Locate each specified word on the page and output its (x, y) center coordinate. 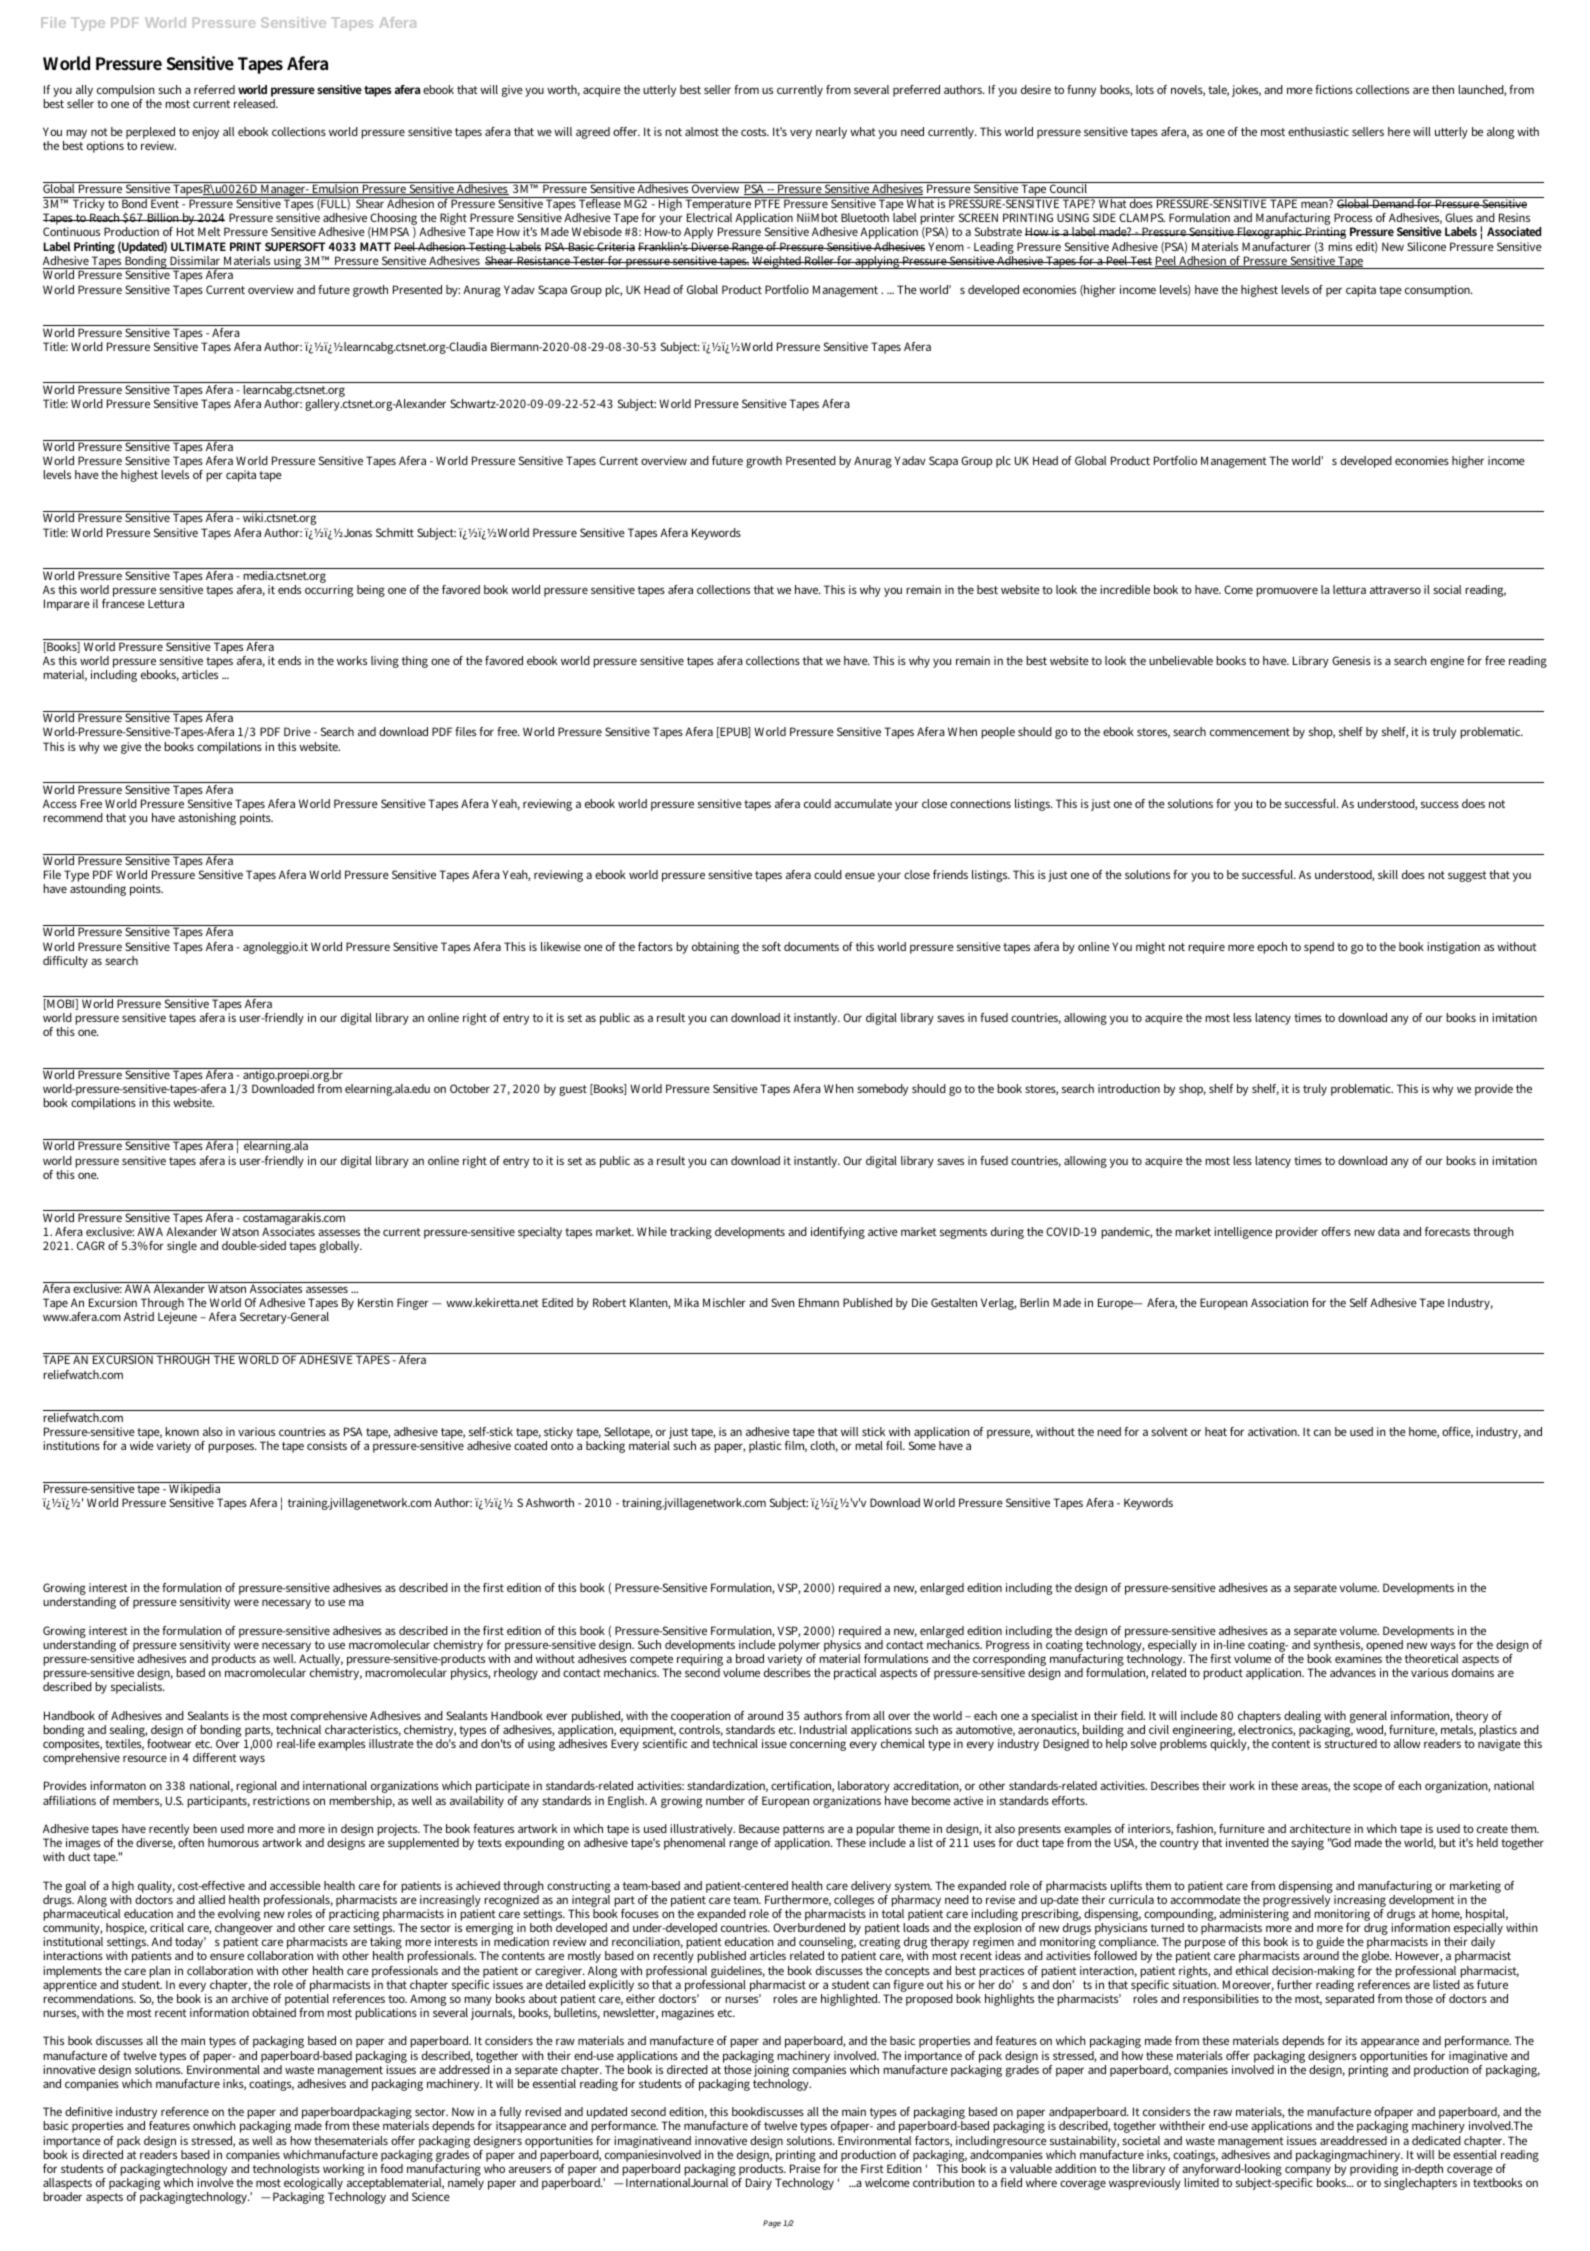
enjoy (205, 133)
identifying (838, 1233)
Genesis (1351, 660)
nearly (831, 133)
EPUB (734, 732)
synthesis (1338, 1647)
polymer (799, 1647)
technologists (286, 2171)
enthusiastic (1318, 131)
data (1389, 1231)
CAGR (91, 1245)
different (215, 1757)
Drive (297, 731)
